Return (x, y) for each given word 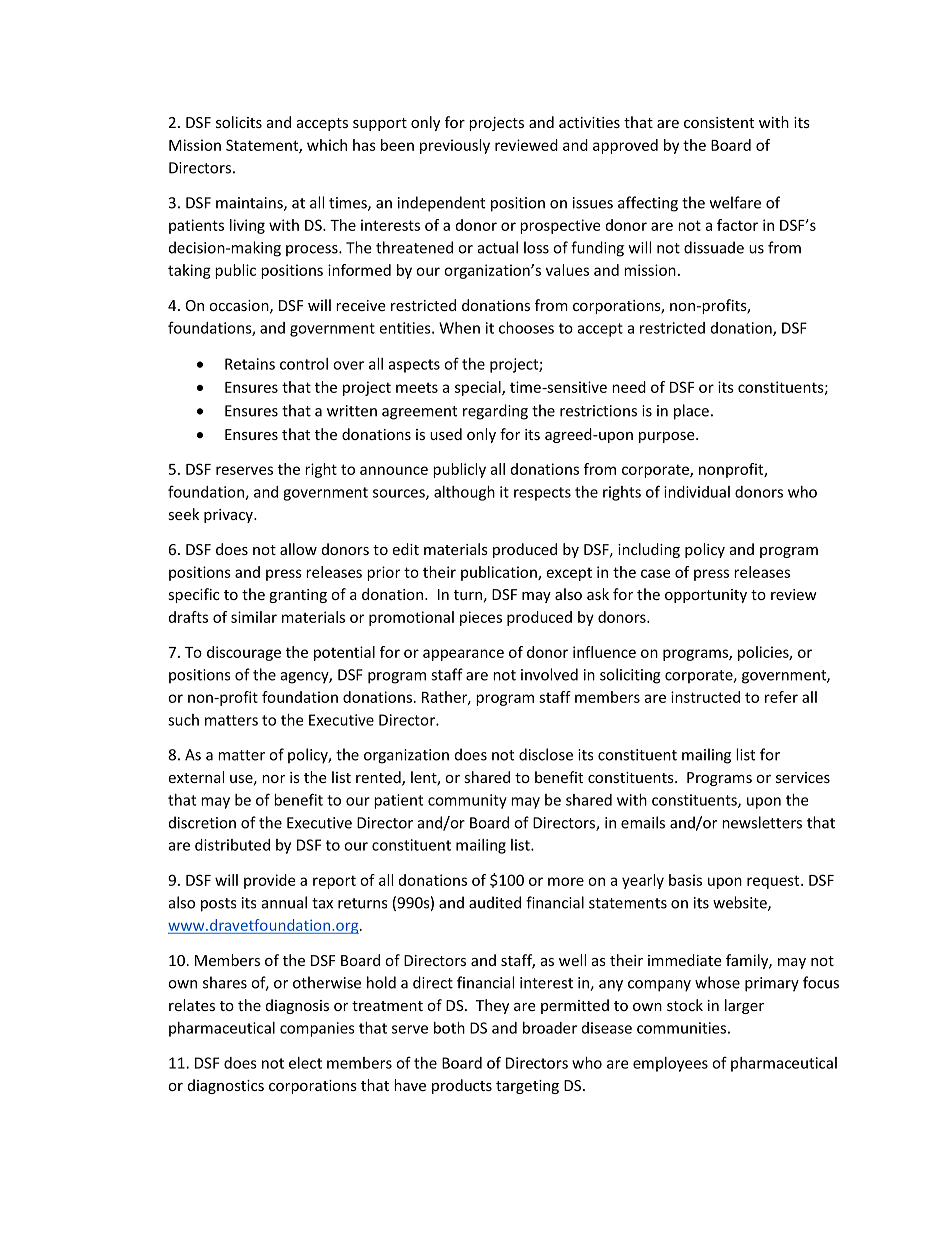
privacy (229, 516)
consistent (719, 122)
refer (781, 697)
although (464, 493)
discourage (244, 653)
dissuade (714, 247)
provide (269, 881)
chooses (526, 328)
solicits (239, 122)
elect (305, 1063)
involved (549, 674)
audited (495, 902)
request (774, 882)
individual (697, 492)
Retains (250, 364)
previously (455, 146)
